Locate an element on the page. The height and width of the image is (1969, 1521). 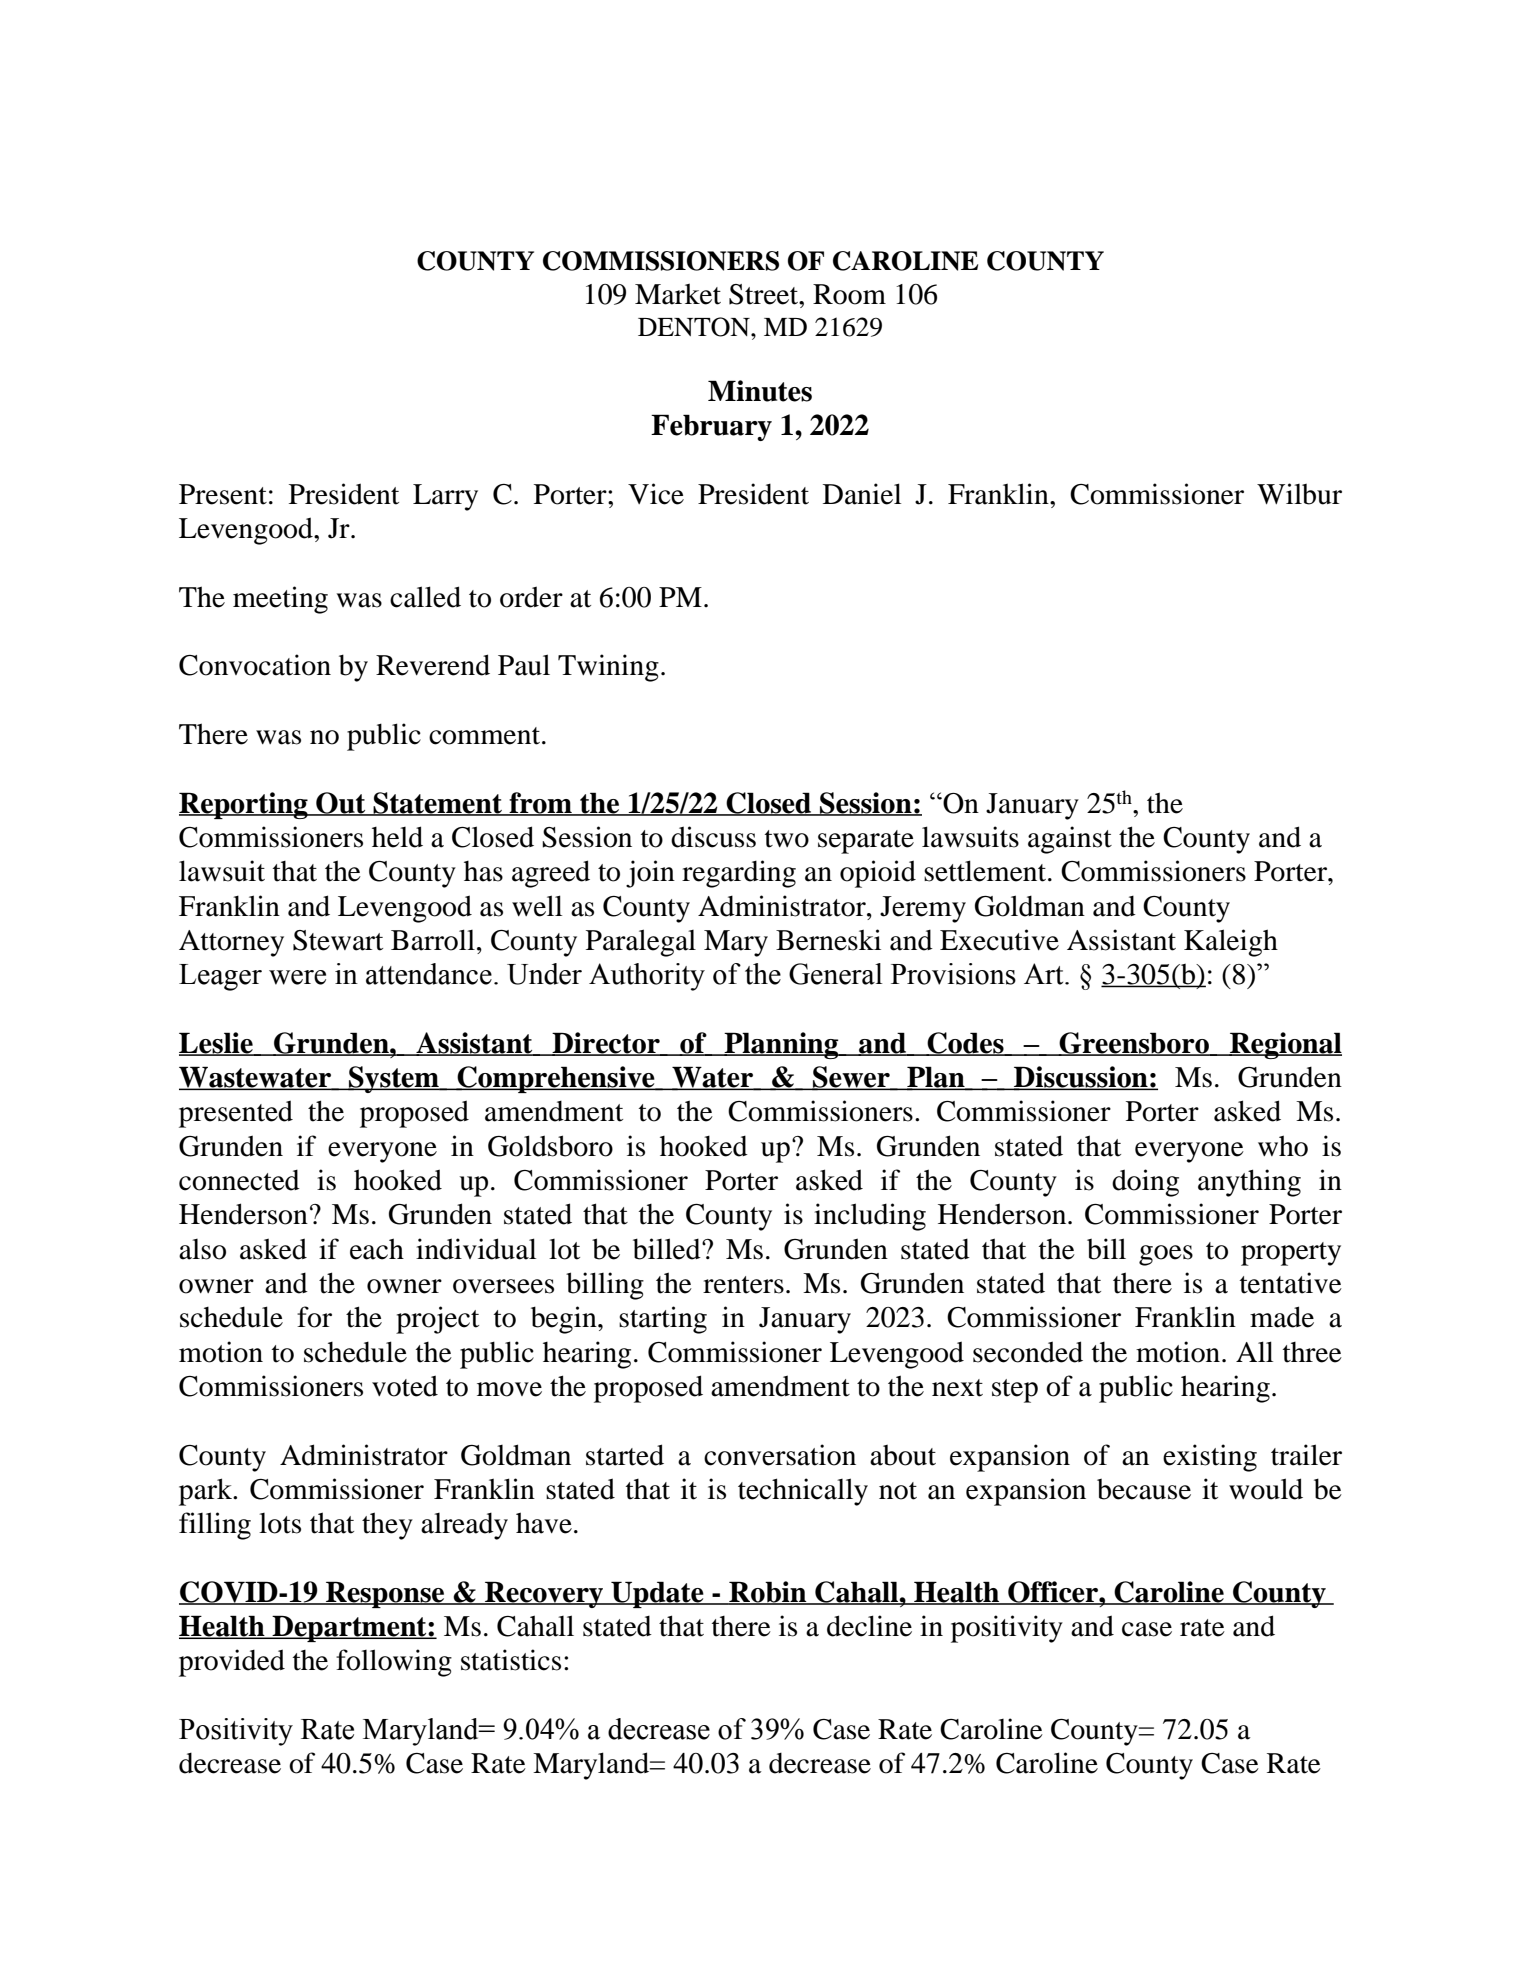
held is located at coordinates (397, 837).
